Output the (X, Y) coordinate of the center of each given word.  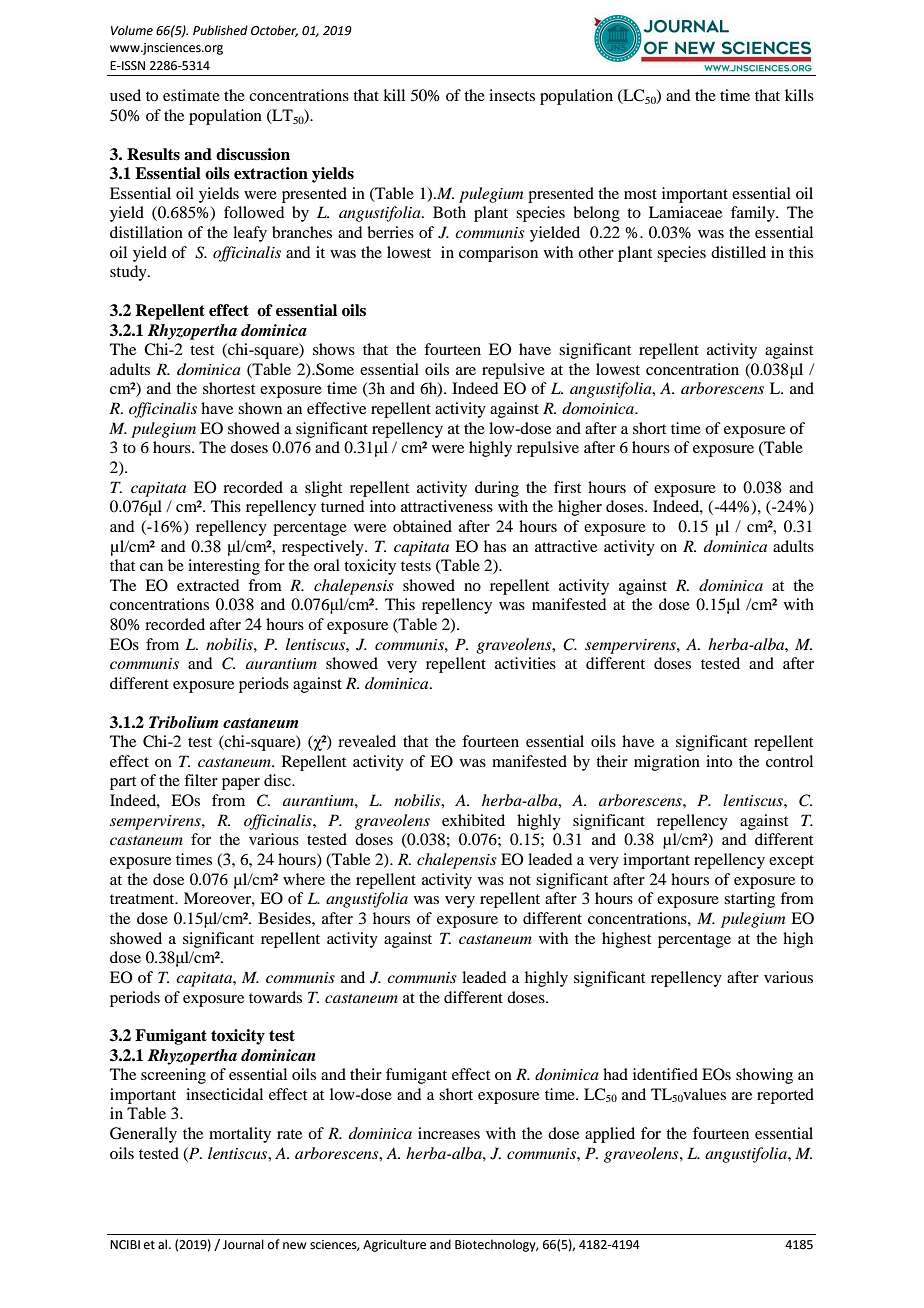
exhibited (473, 820)
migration (667, 763)
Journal (243, 1244)
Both (449, 212)
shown (260, 408)
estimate (191, 95)
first (567, 487)
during (497, 489)
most (640, 194)
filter (201, 780)
